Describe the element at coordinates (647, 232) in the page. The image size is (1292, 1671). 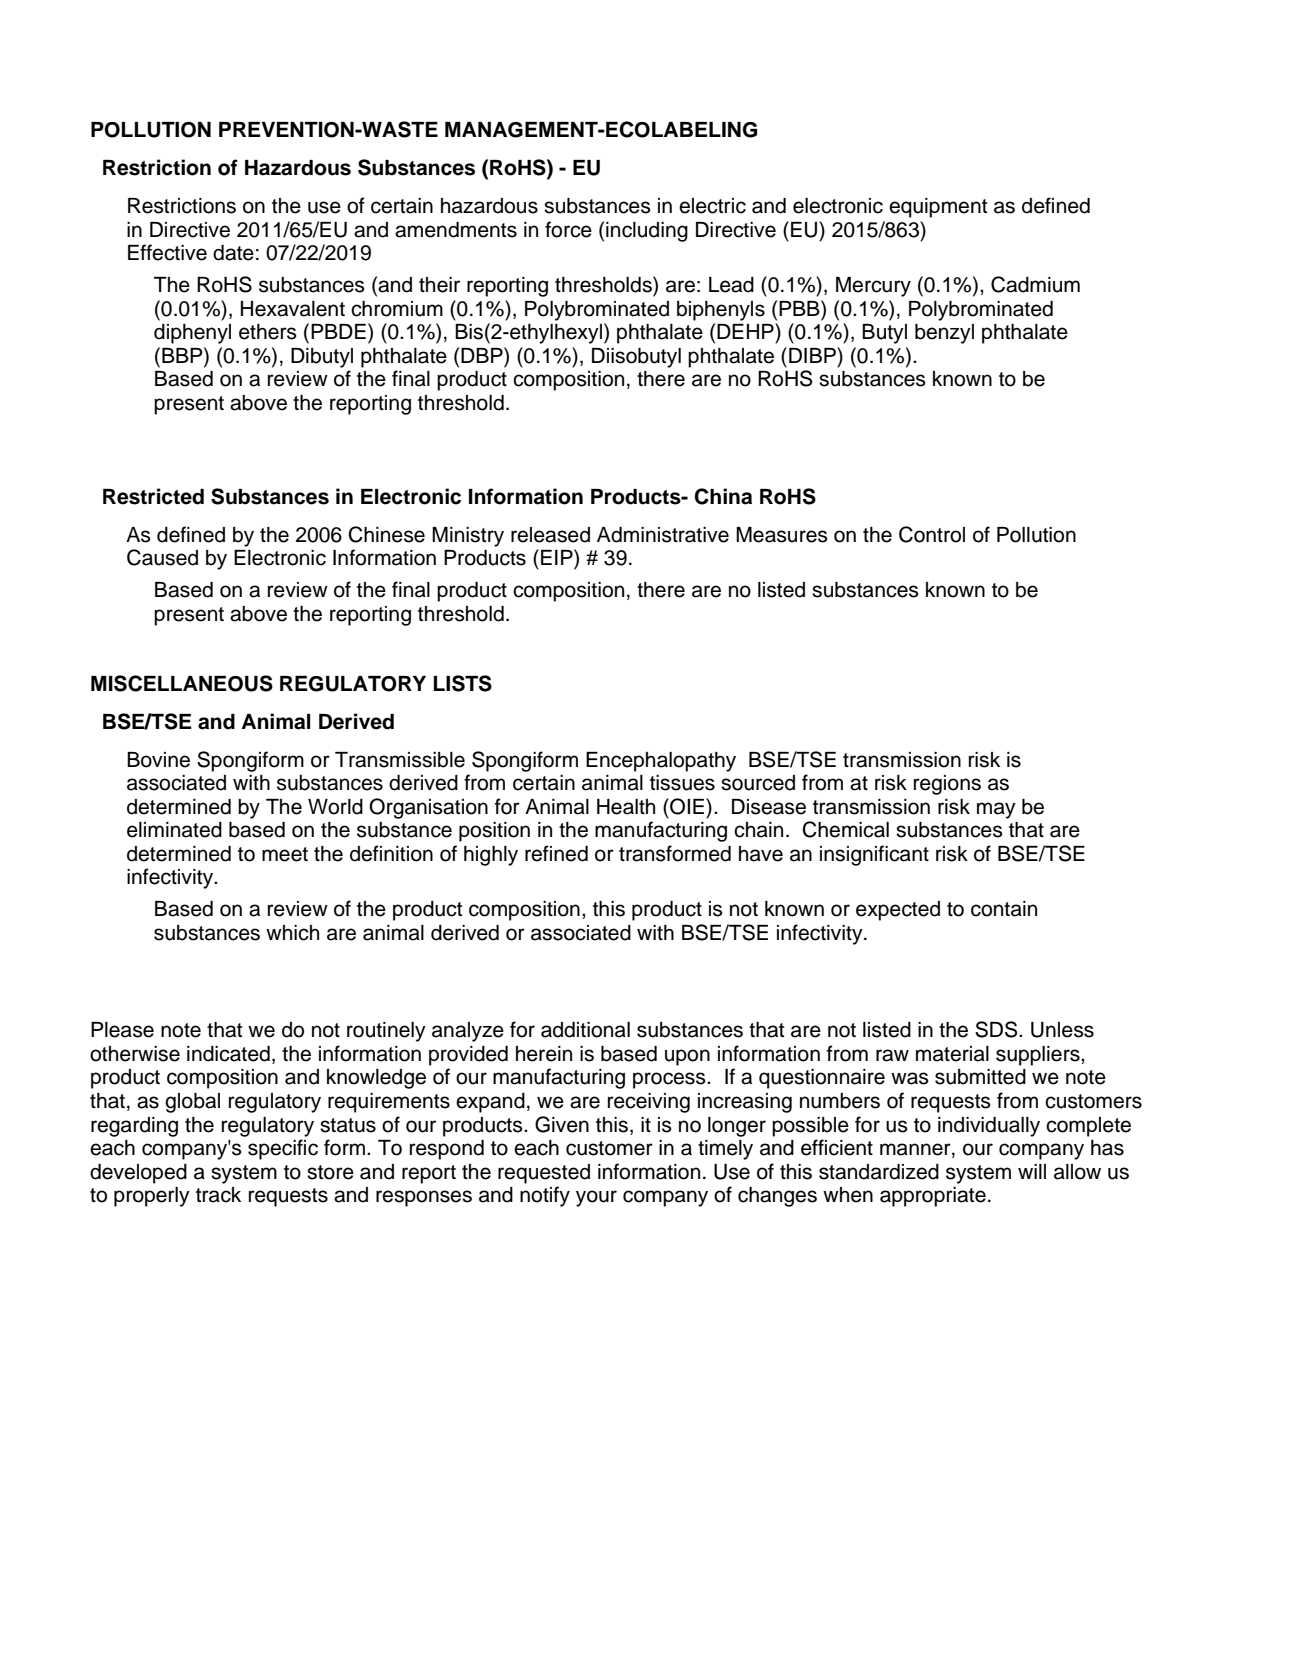
I see `including` at that location.
